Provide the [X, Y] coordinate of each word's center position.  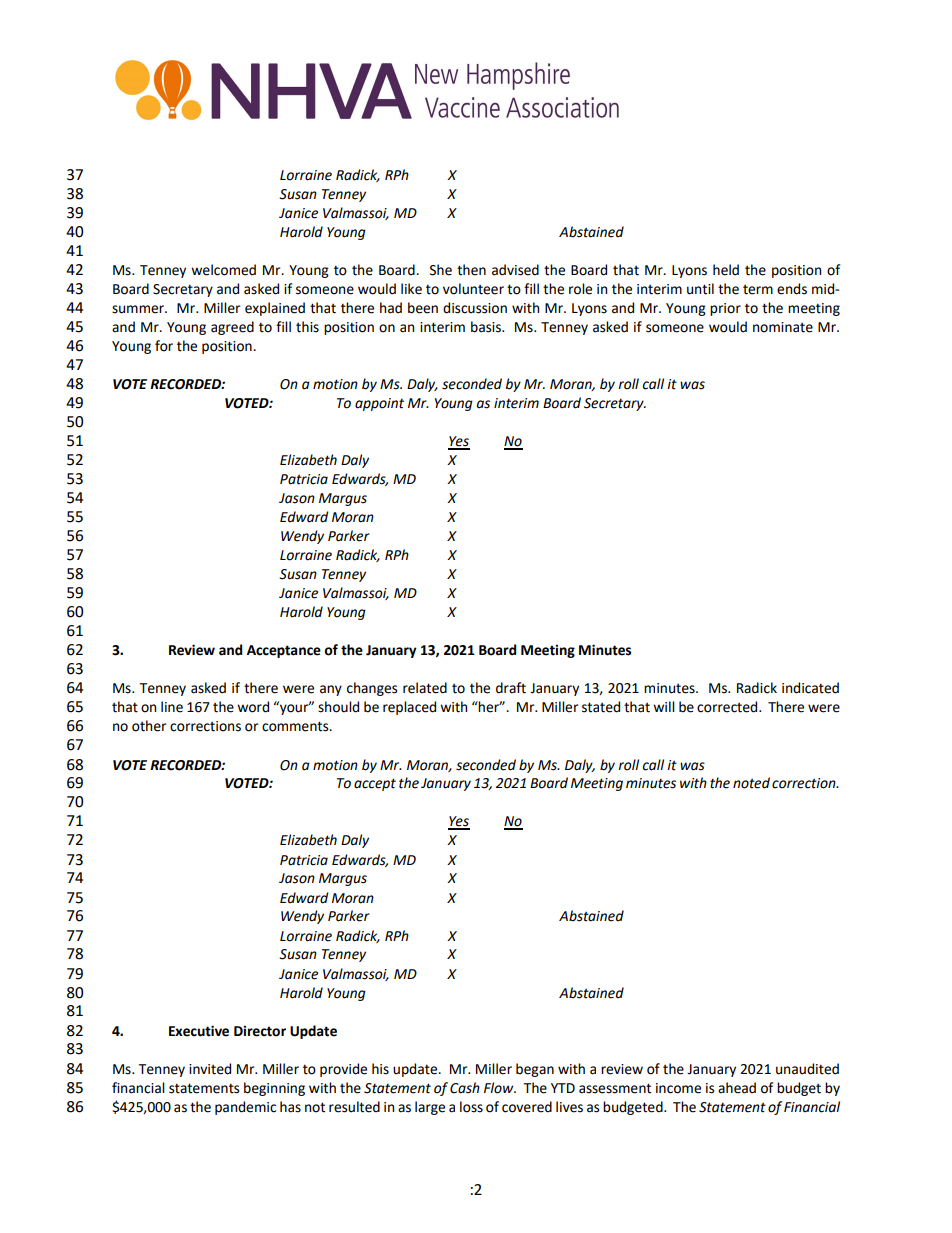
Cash [465, 1088]
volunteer [473, 289]
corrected [728, 707]
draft [511, 688]
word [253, 707]
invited [210, 1069]
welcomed [223, 270]
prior [725, 309]
